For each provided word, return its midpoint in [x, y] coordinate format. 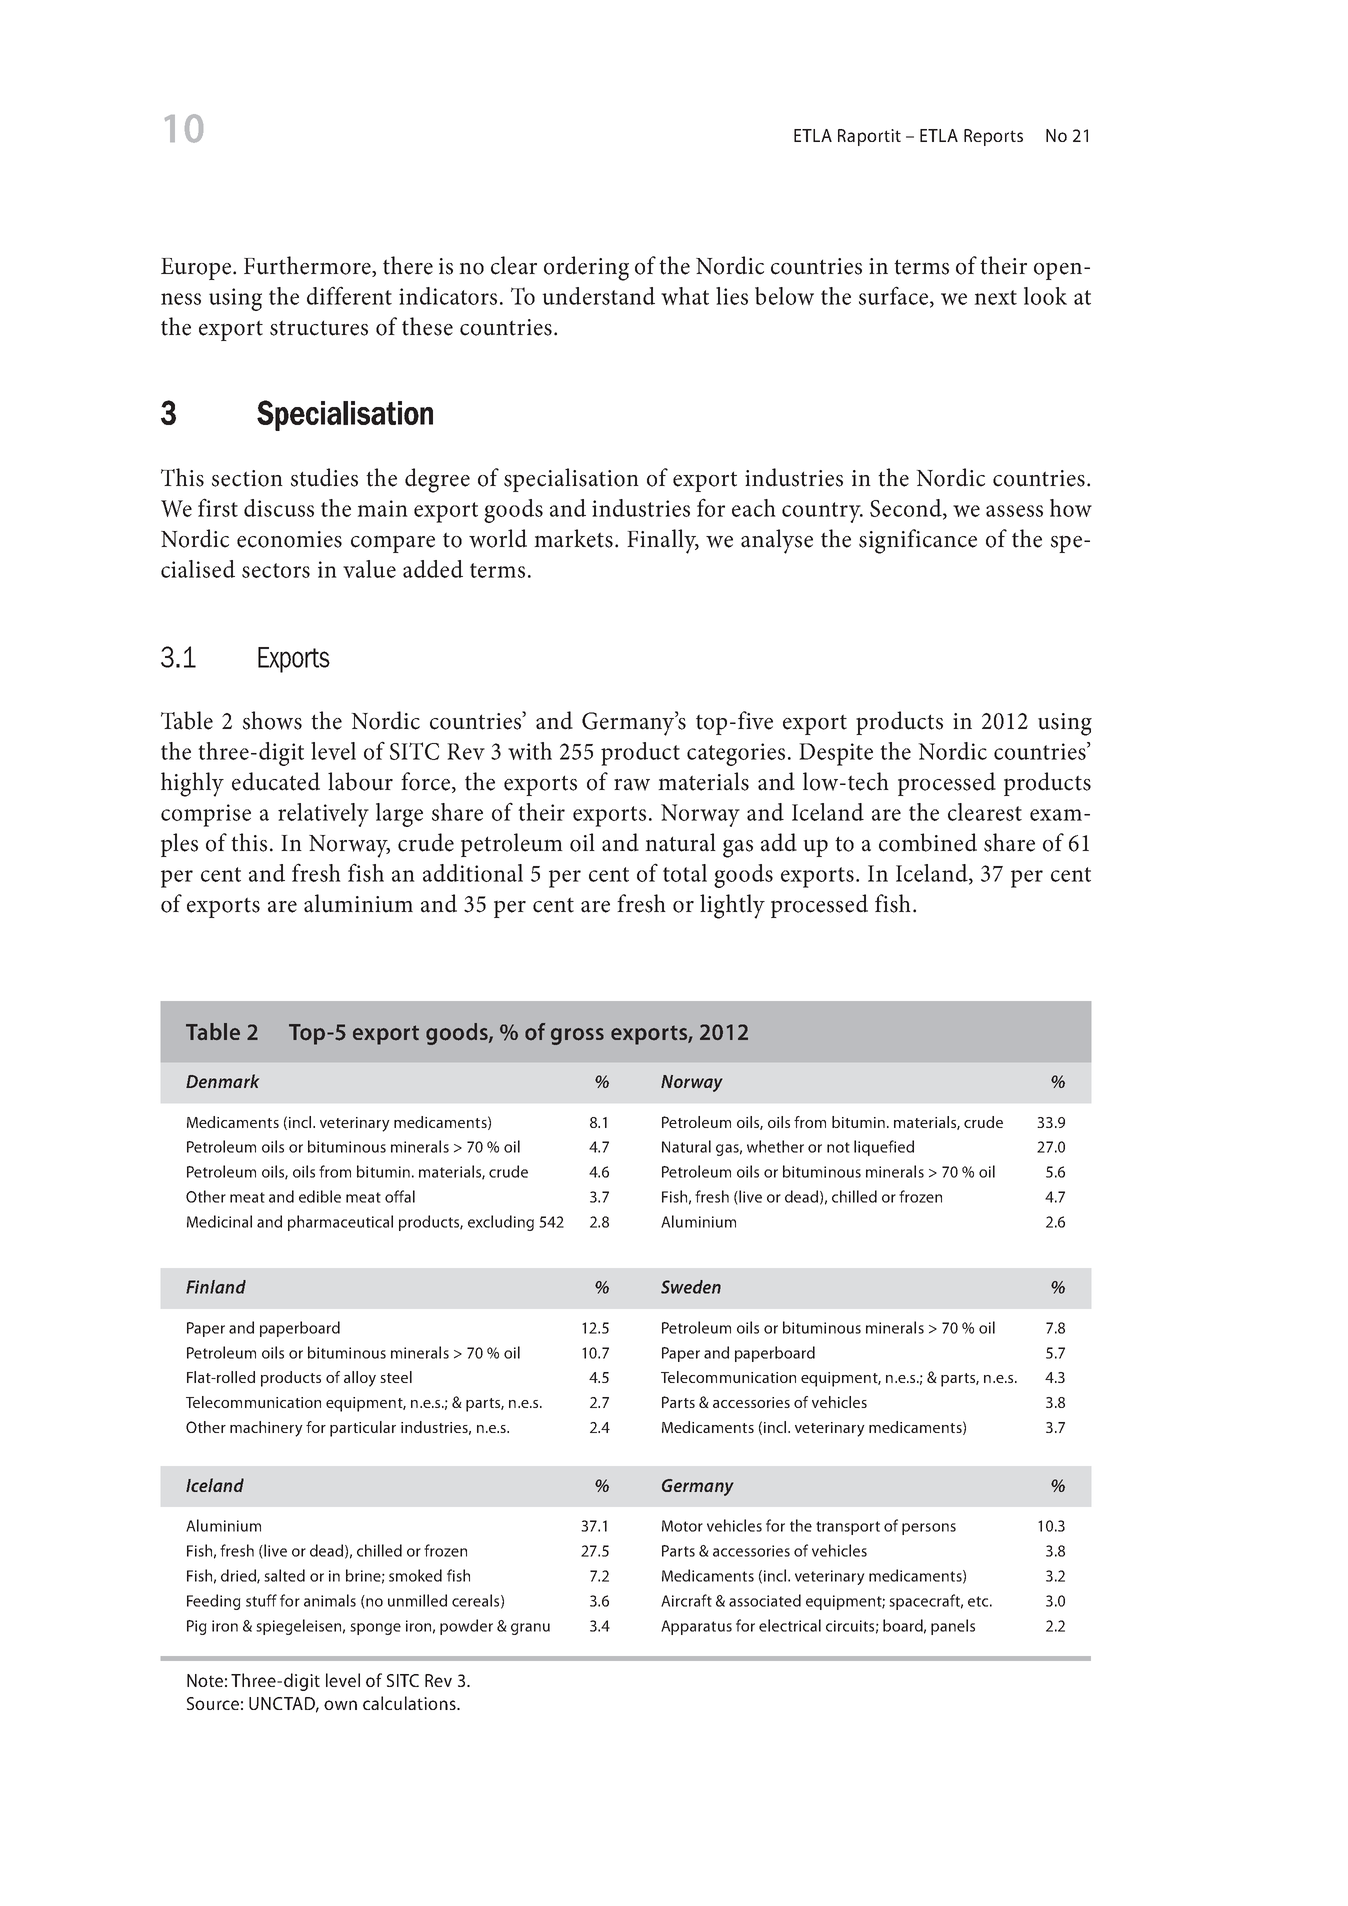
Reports [993, 137]
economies [289, 539]
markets [573, 538]
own [340, 1705]
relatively [323, 815]
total [685, 873]
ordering [586, 268]
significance [918, 541]
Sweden [691, 1287]
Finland [216, 1287]
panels [953, 1627]
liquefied [884, 1148]
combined [928, 842]
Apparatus [696, 1627]
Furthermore [308, 266]
